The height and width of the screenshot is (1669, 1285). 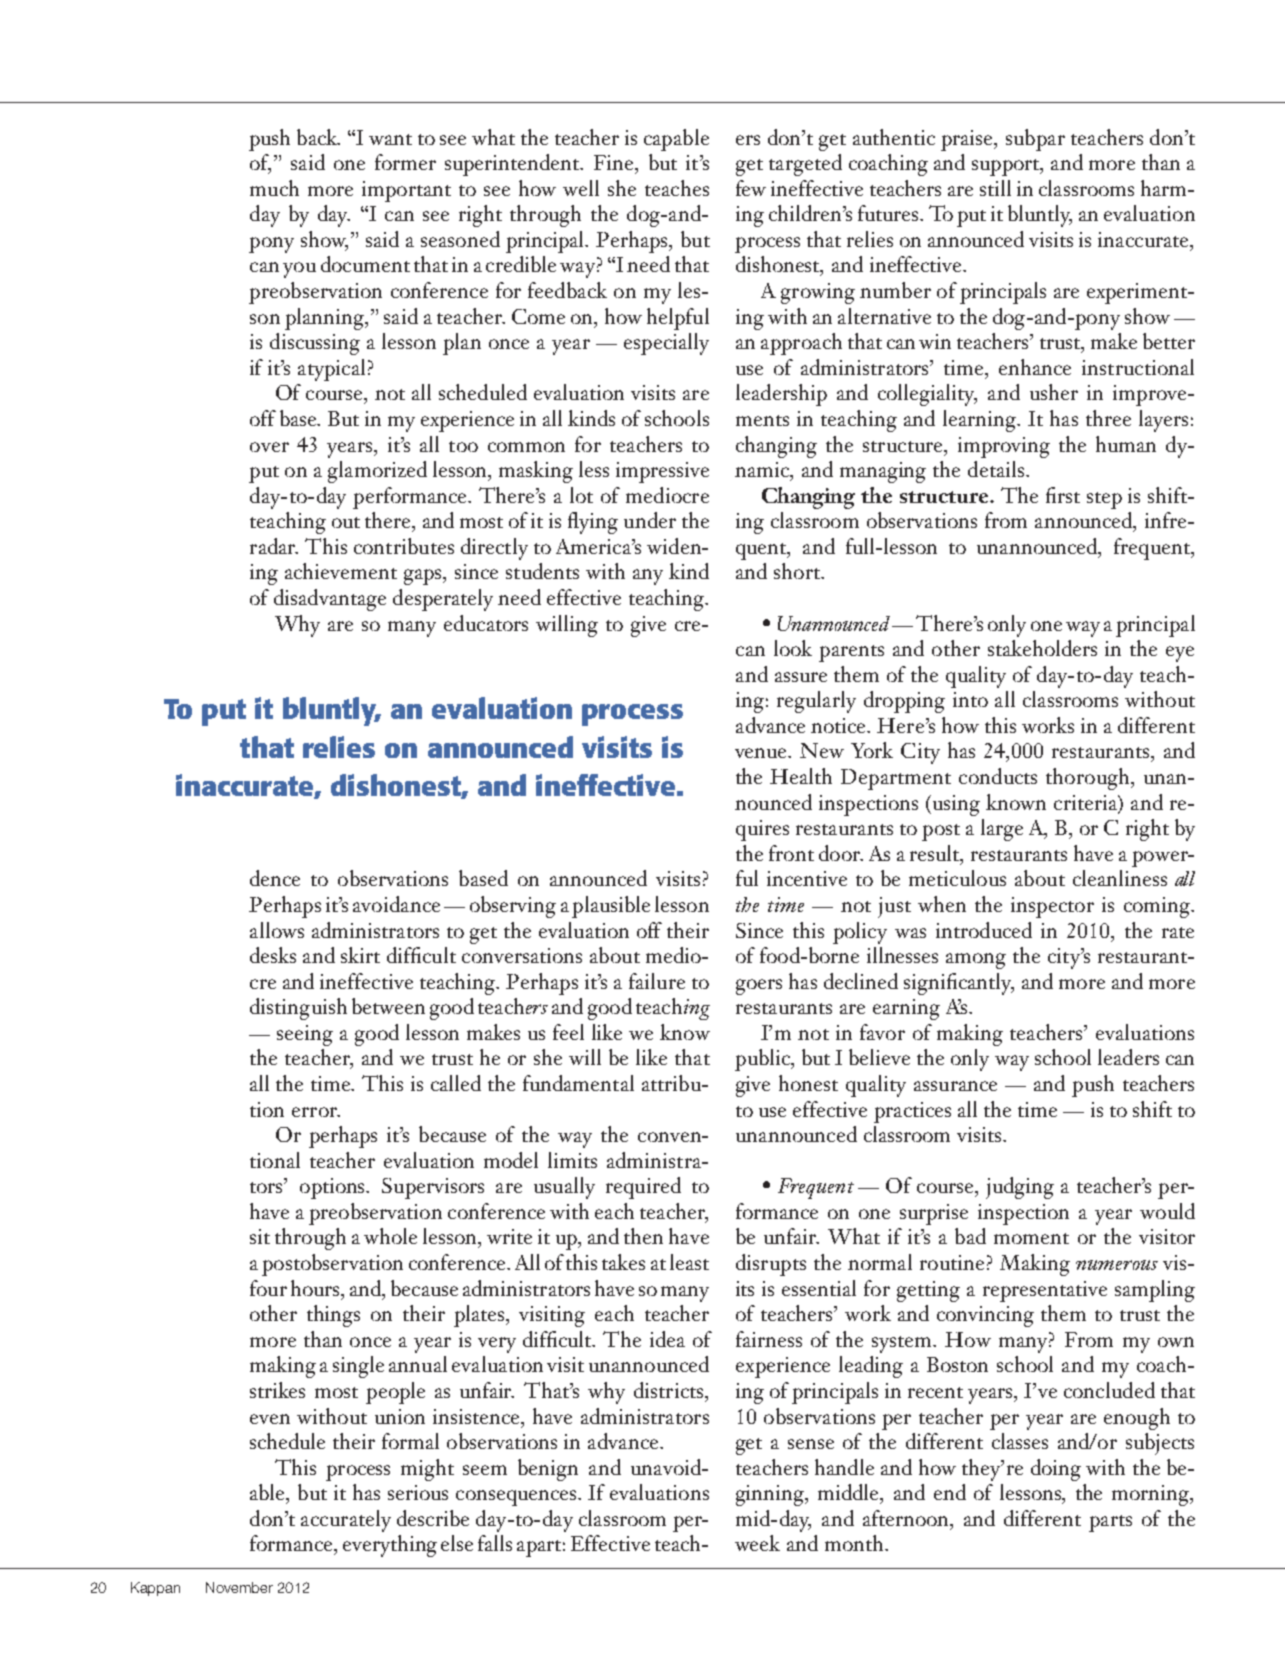 I want to click on cleanliness, so click(x=1120, y=878).
